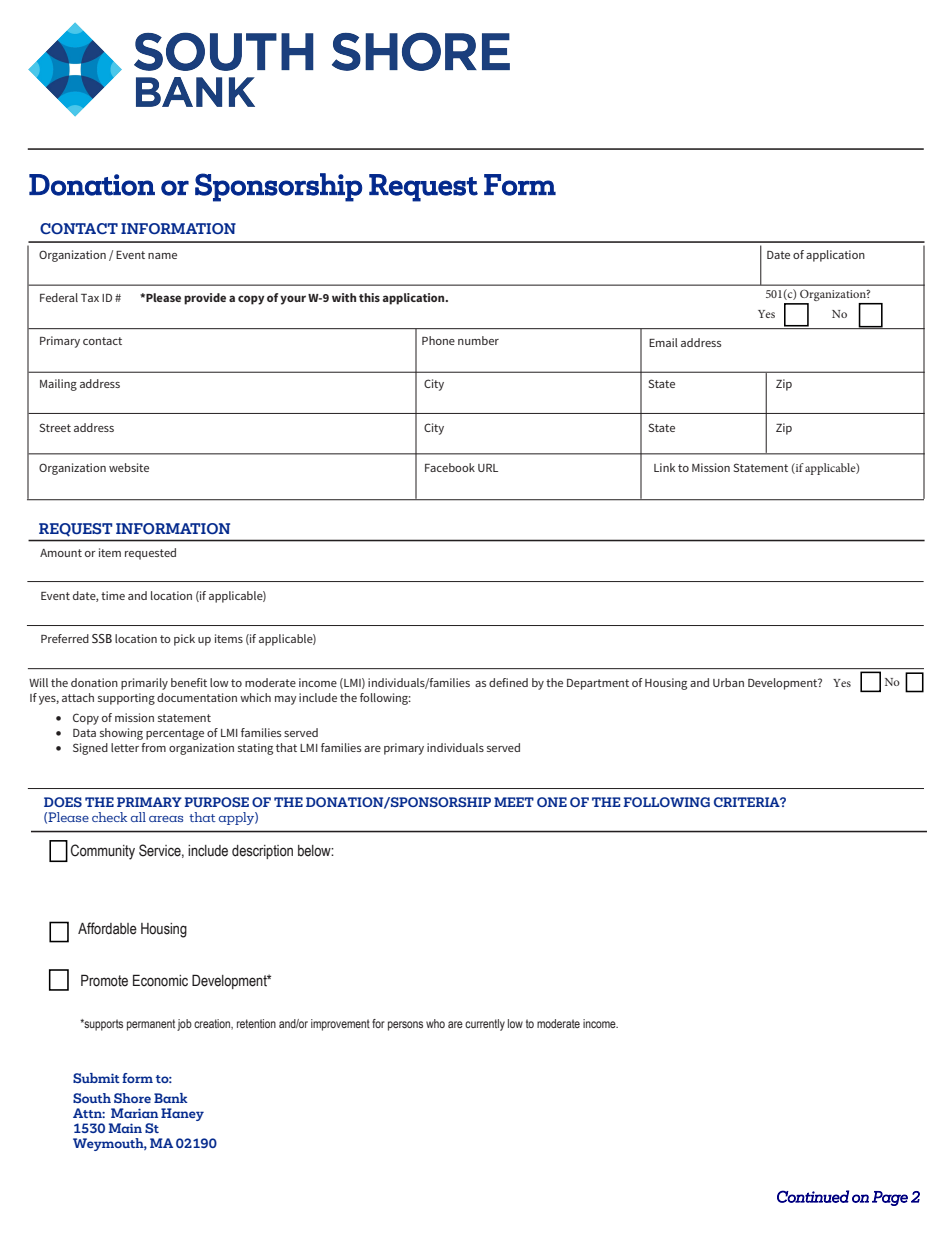 The width and height of the screenshot is (952, 1233). What do you see at coordinates (598, 684) in the screenshot?
I see `Department` at bounding box center [598, 684].
